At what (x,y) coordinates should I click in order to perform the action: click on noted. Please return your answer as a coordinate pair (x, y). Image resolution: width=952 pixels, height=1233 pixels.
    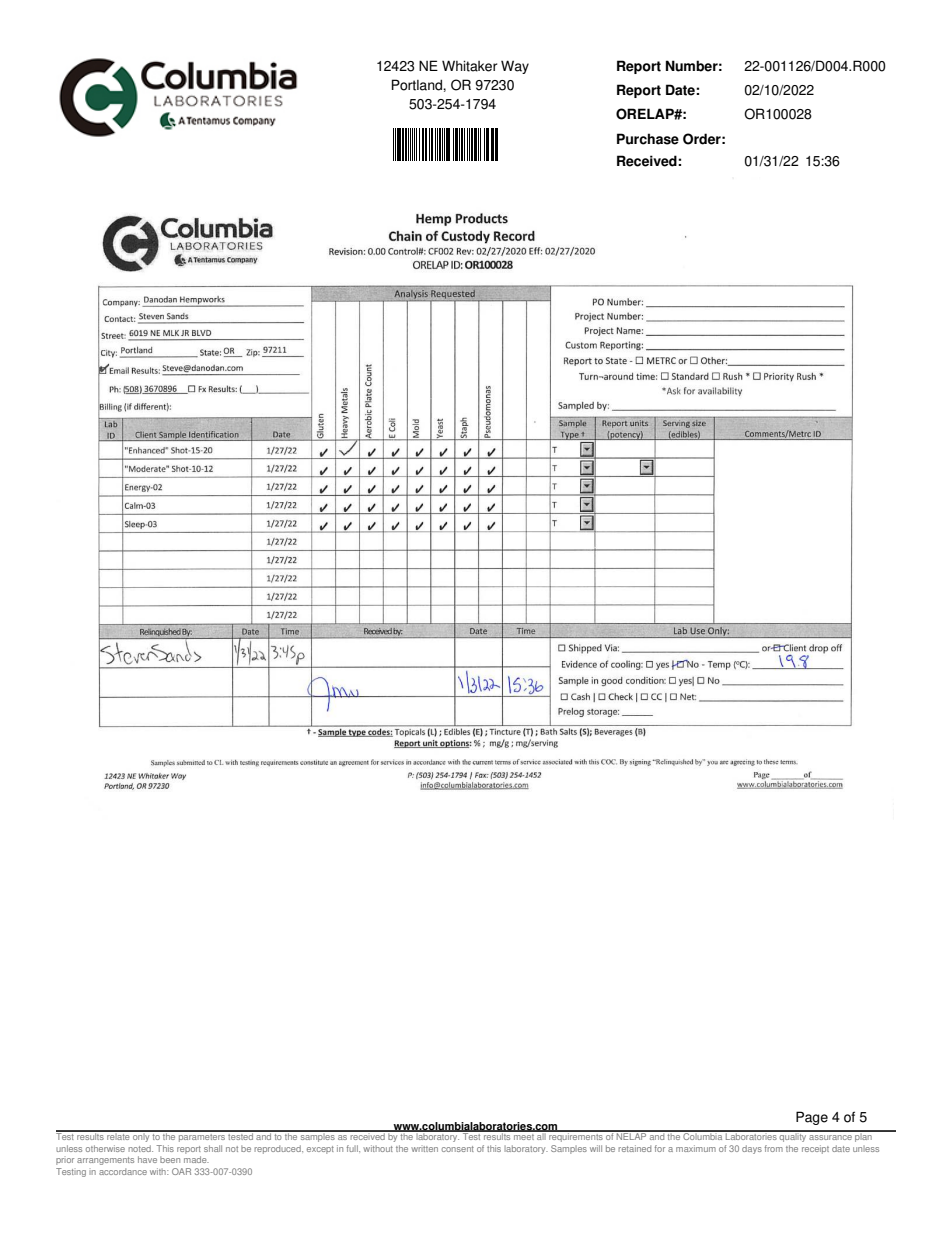
    Looking at the image, I should click on (140, 1148).
